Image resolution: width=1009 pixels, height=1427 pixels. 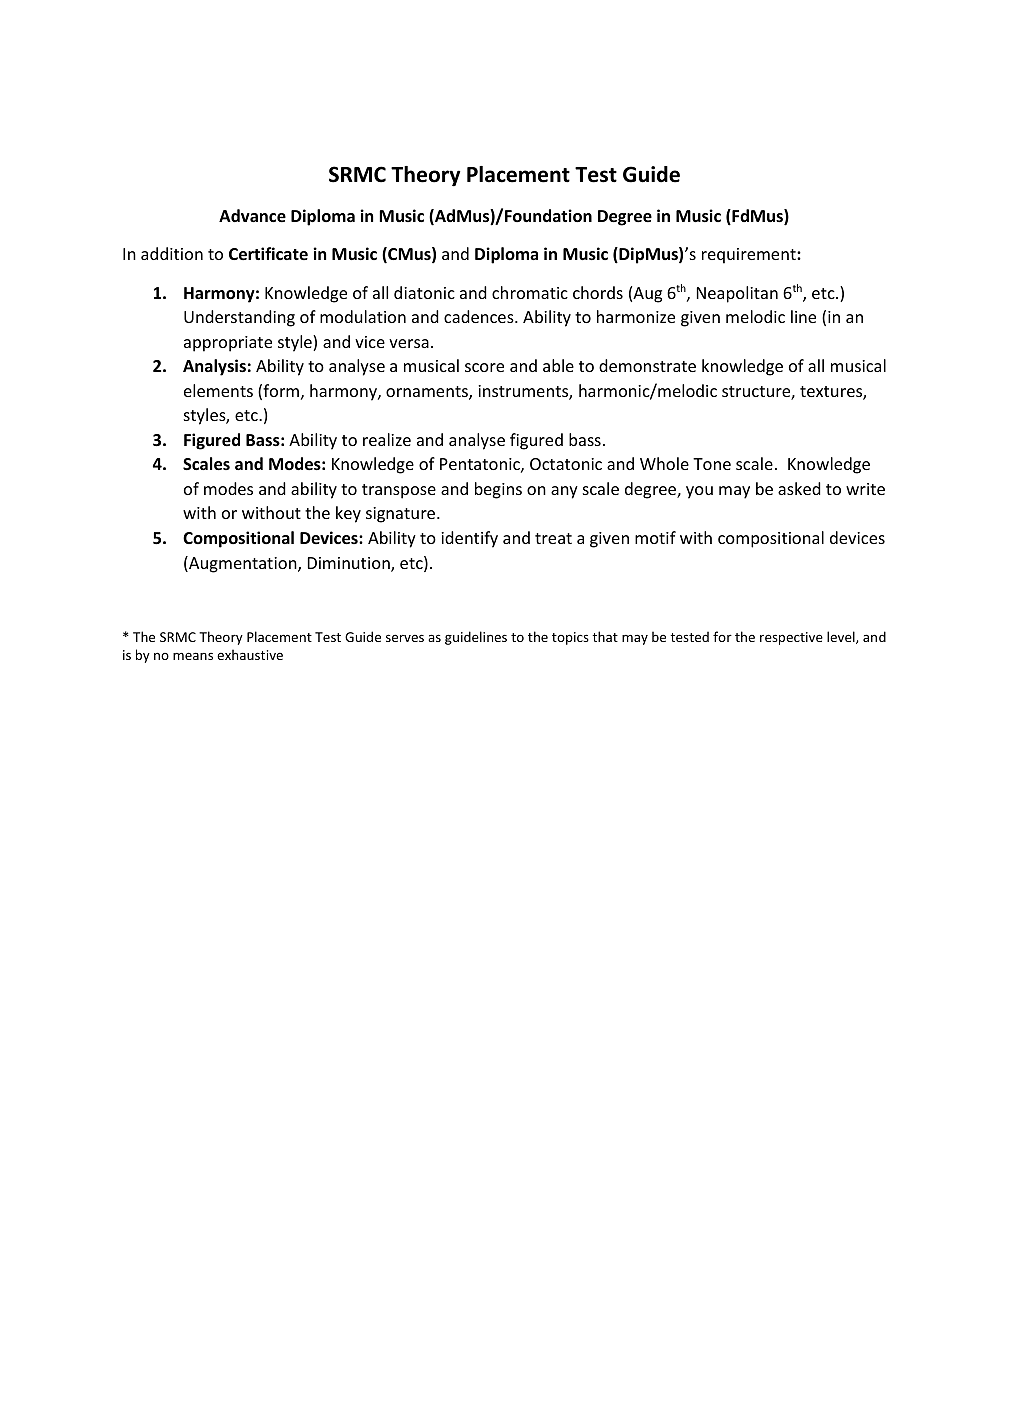 I want to click on Augmentation, so click(x=243, y=564).
